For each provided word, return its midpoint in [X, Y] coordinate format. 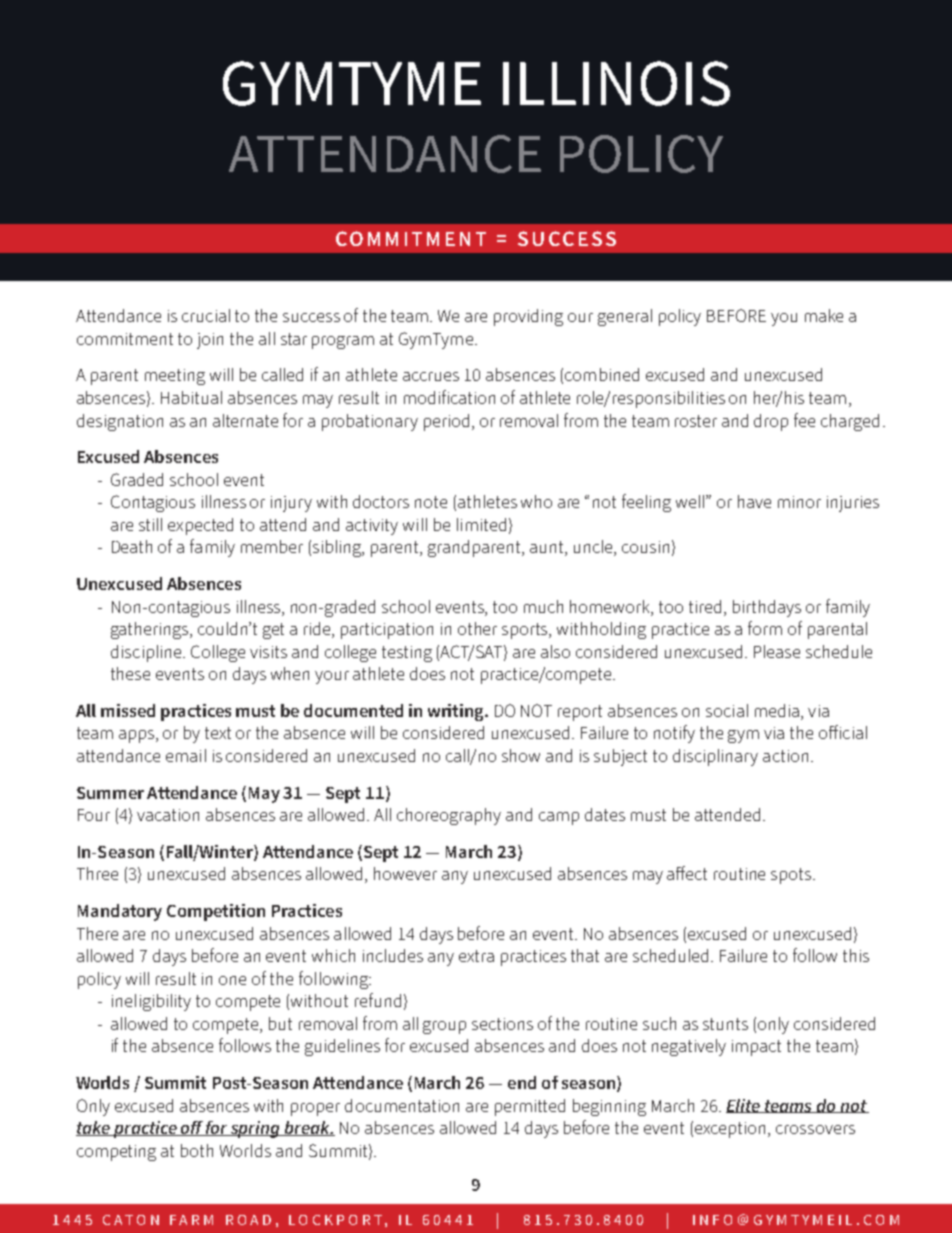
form [765, 628]
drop [771, 422]
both [197, 1150]
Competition [216, 912]
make [824, 315]
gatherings [151, 630]
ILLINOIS [616, 83]
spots [792, 876]
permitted [530, 1107]
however [405, 873]
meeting [175, 377]
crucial [206, 315]
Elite [744, 1106]
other [477, 628]
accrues [431, 376]
